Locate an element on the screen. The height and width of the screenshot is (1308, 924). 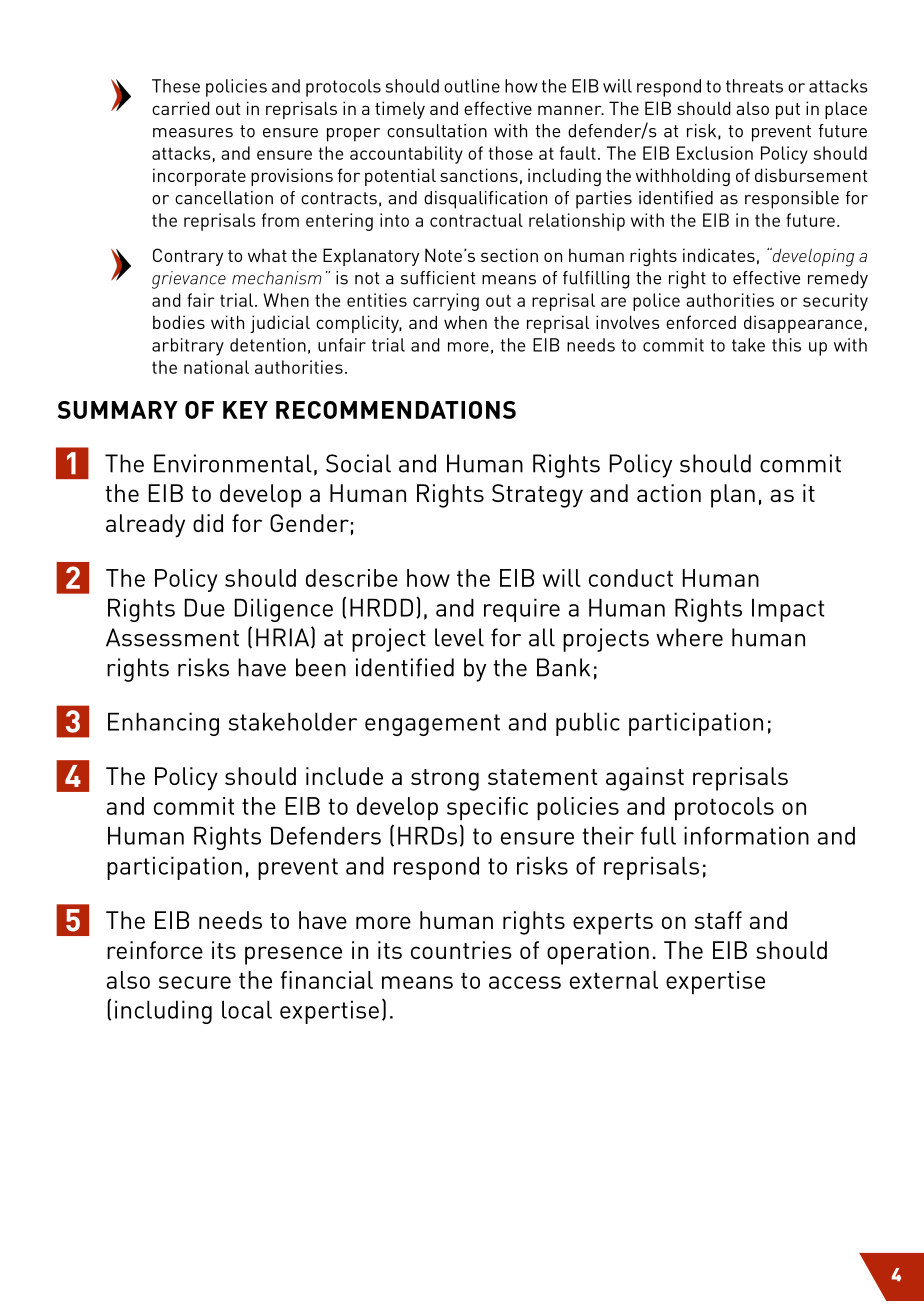
Impact is located at coordinates (788, 610).
